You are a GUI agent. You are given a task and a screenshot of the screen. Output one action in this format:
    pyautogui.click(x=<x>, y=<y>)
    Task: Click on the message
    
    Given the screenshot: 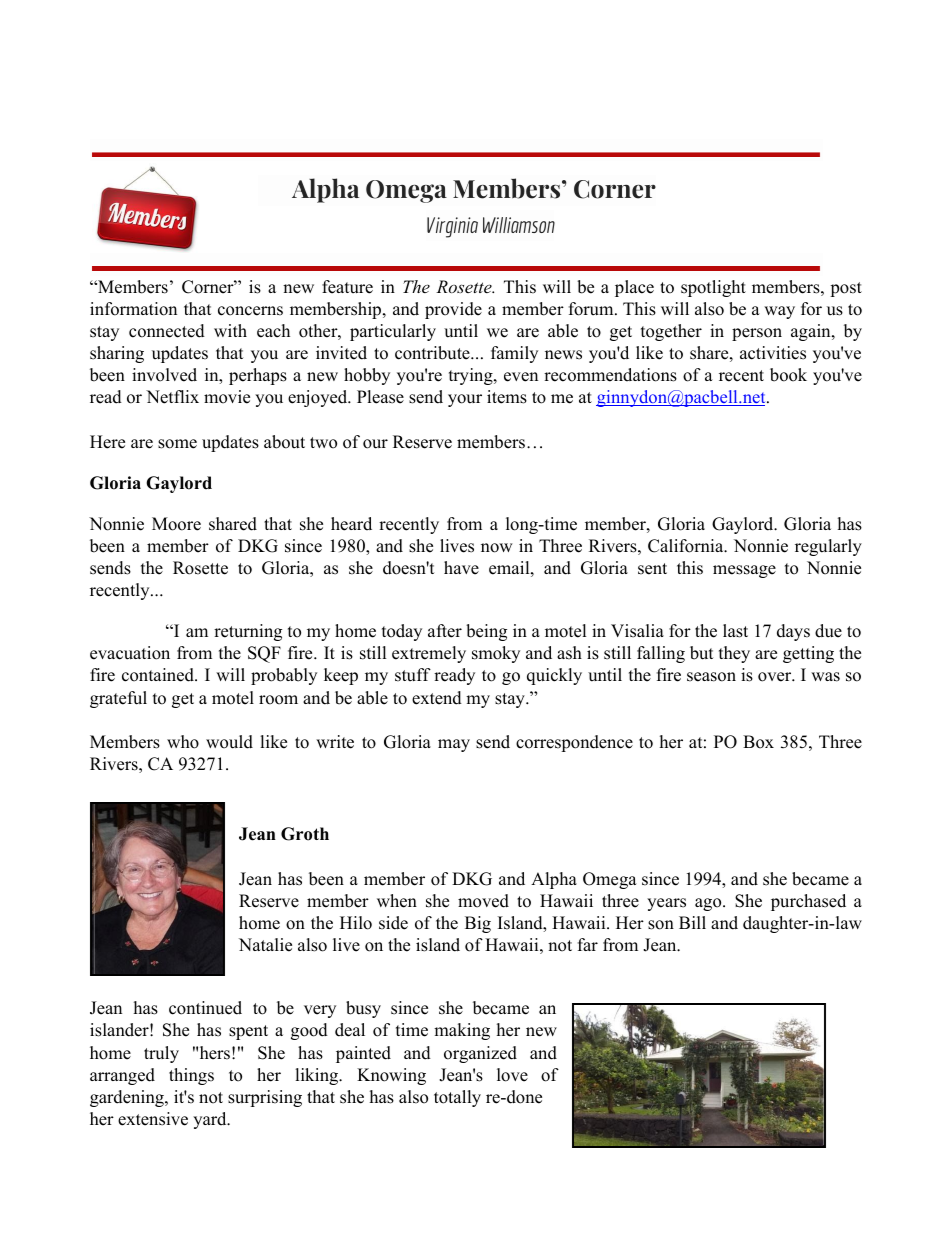 What is the action you would take?
    pyautogui.click(x=744, y=571)
